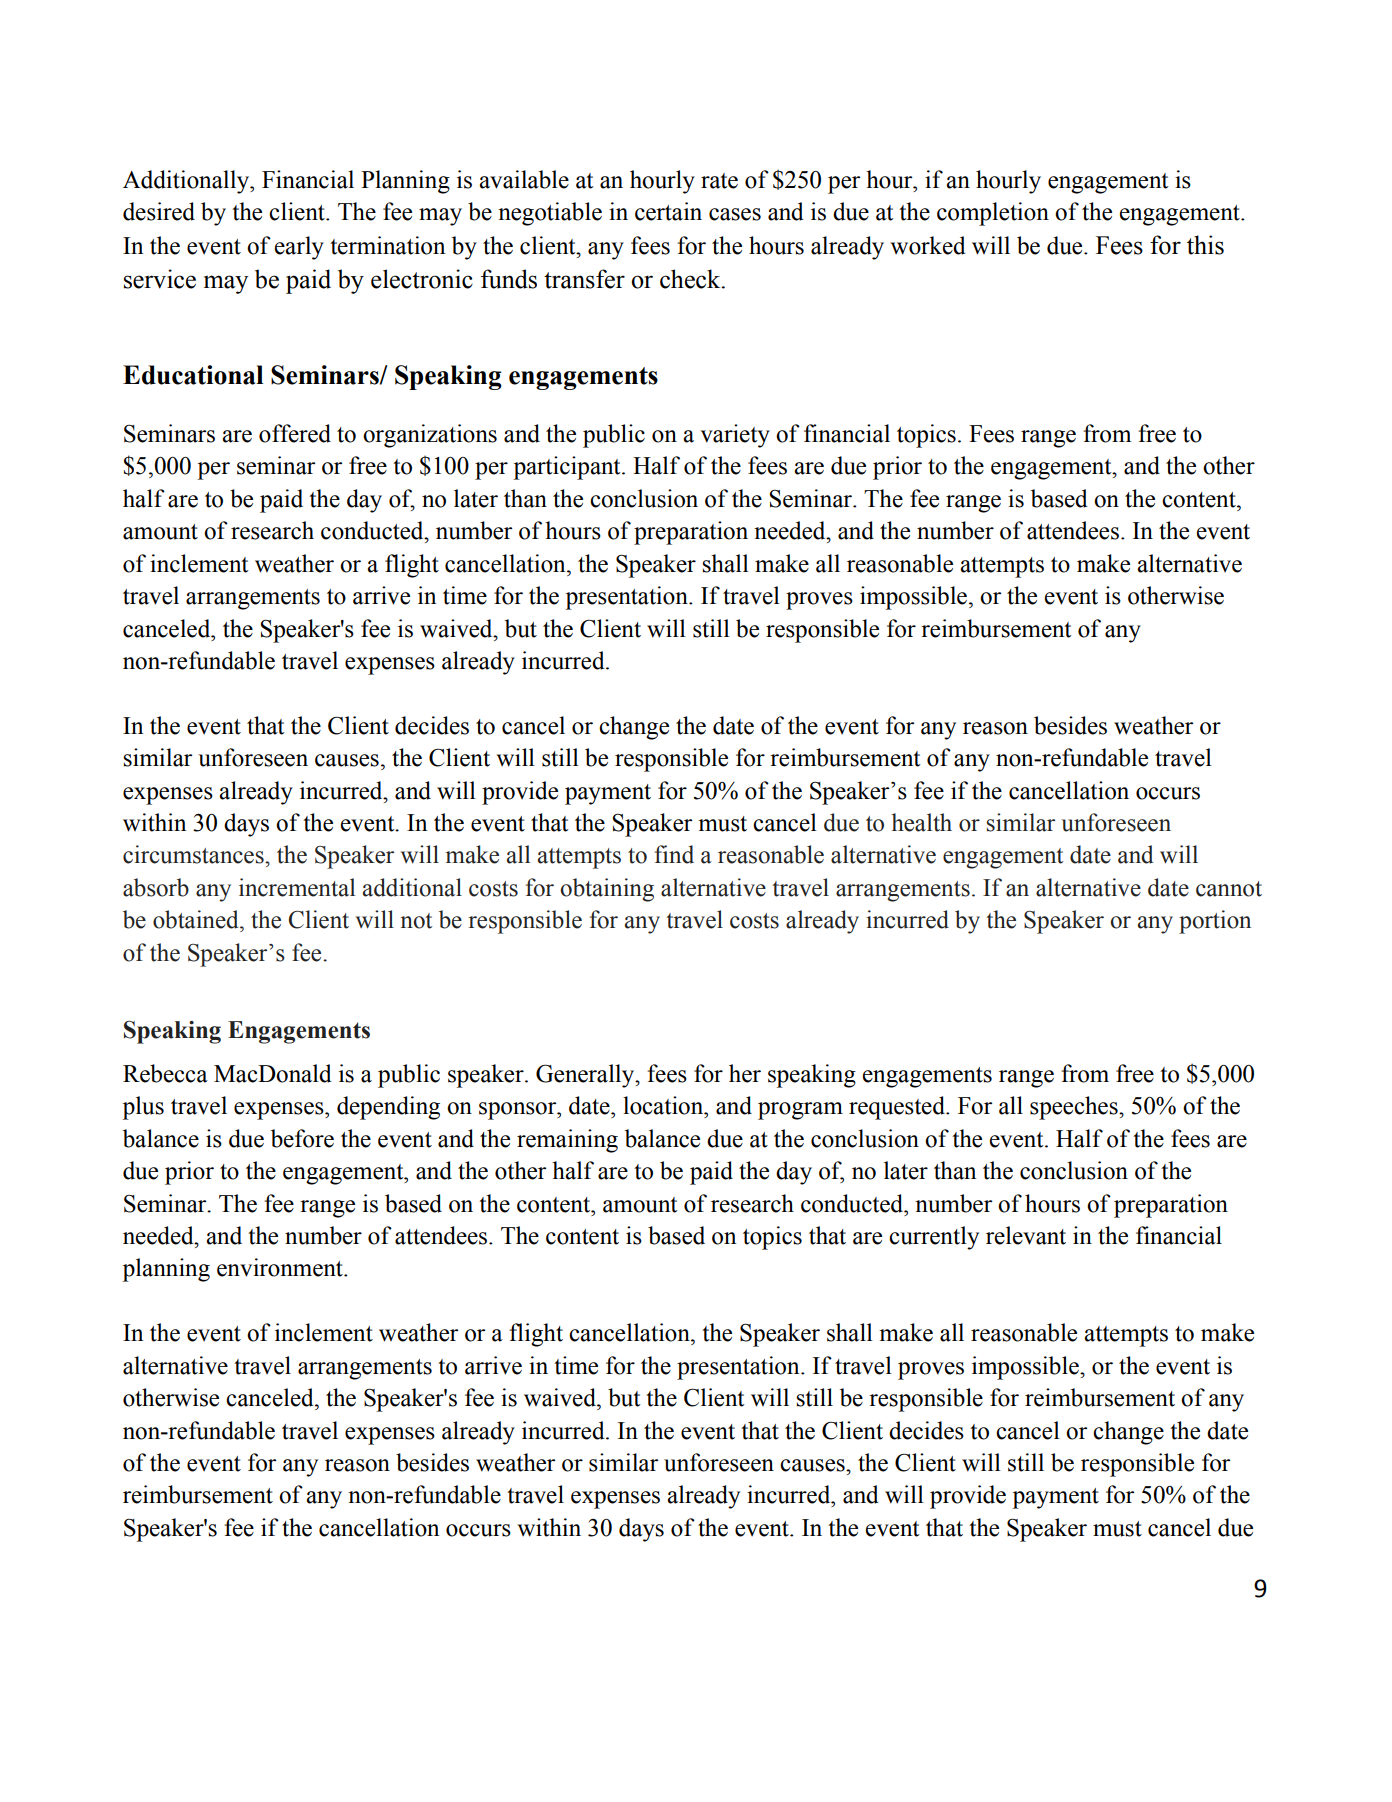  I want to click on circumstances, so click(194, 854).
